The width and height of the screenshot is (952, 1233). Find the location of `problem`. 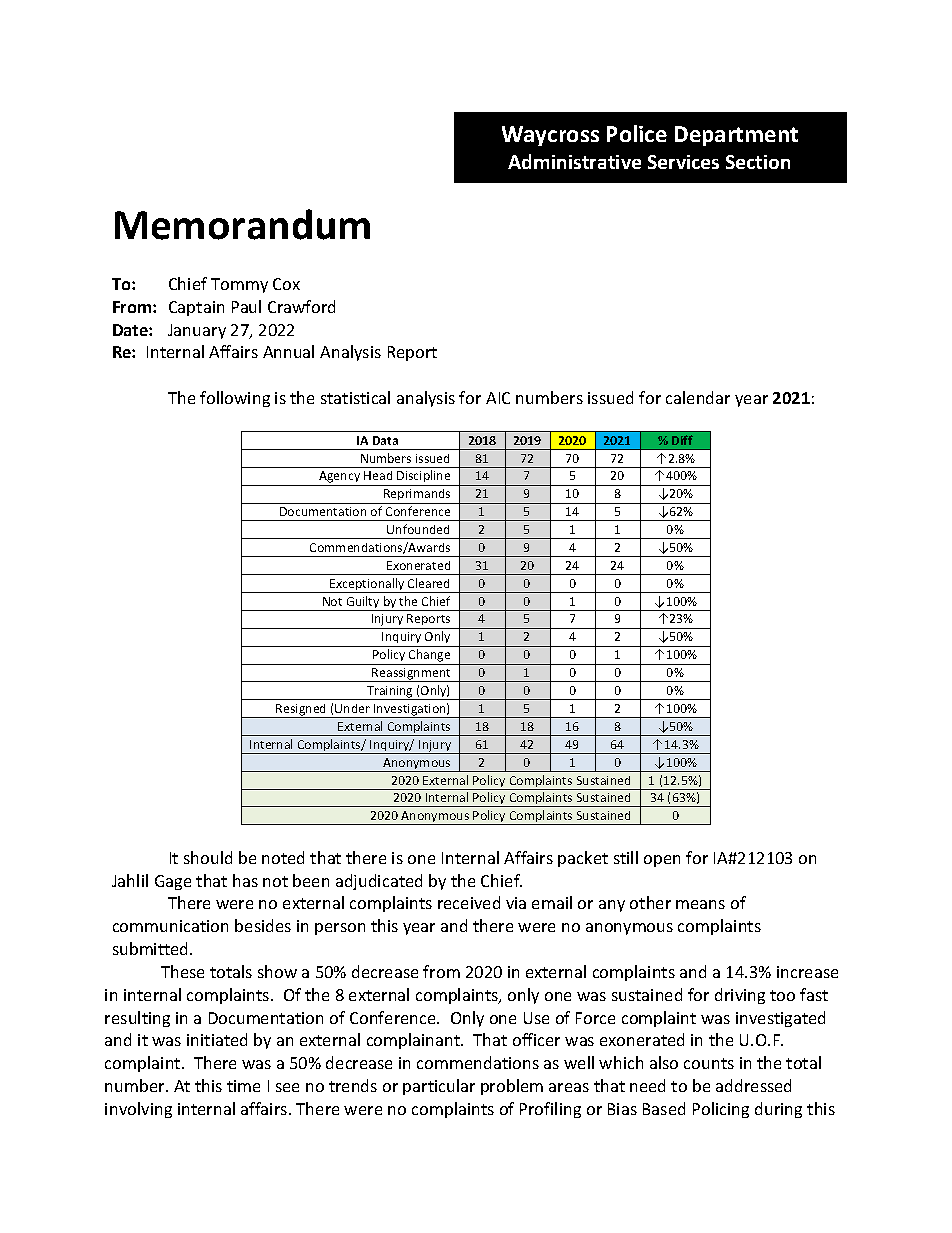

problem is located at coordinates (512, 1087).
